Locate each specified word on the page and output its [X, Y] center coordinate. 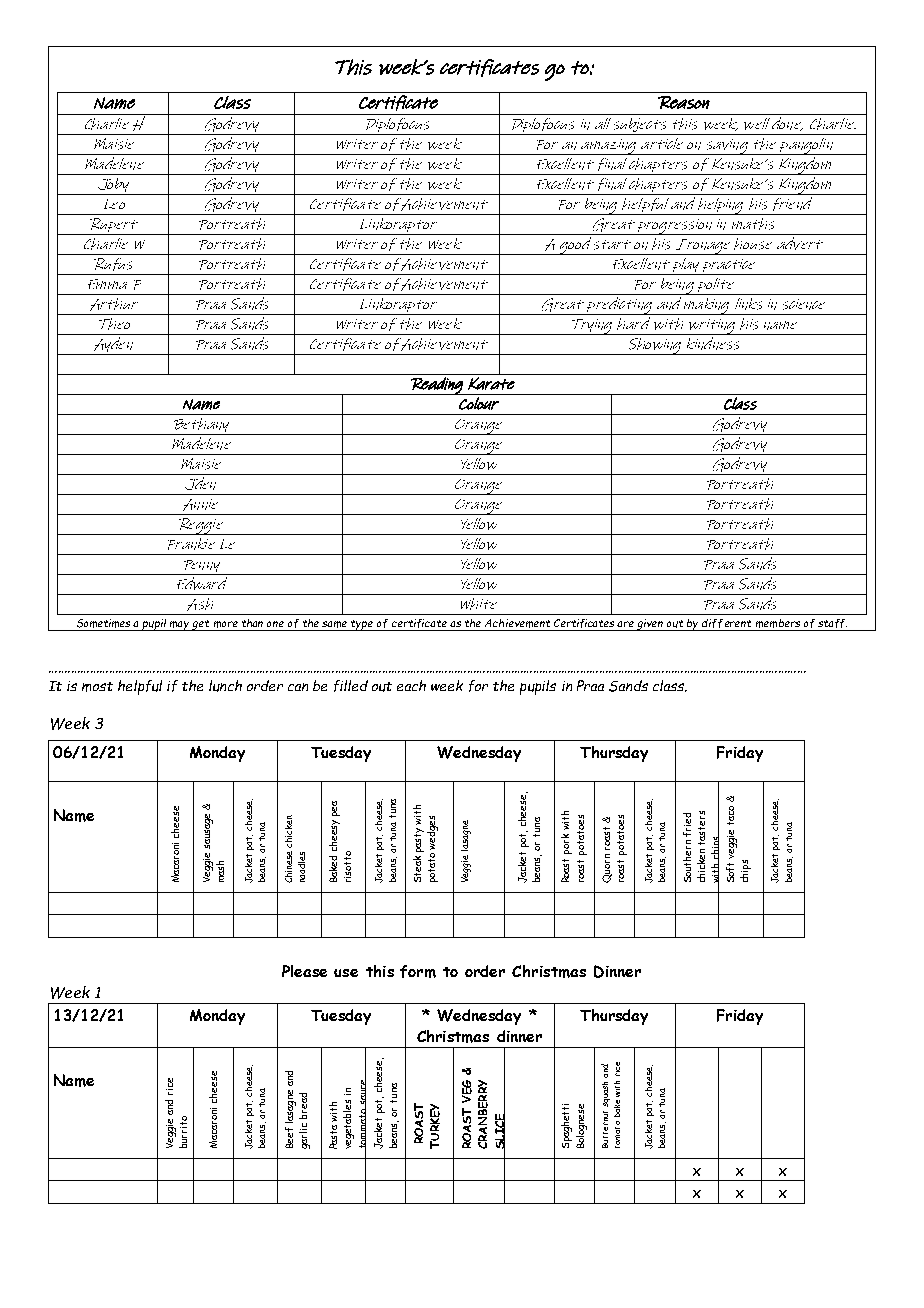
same [334, 624]
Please [304, 971]
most [97, 687]
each [411, 685]
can [298, 687]
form [418, 971]
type [363, 625]
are [625, 624]
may [180, 626]
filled [351, 686]
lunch [225, 686]
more [226, 624]
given [651, 625]
